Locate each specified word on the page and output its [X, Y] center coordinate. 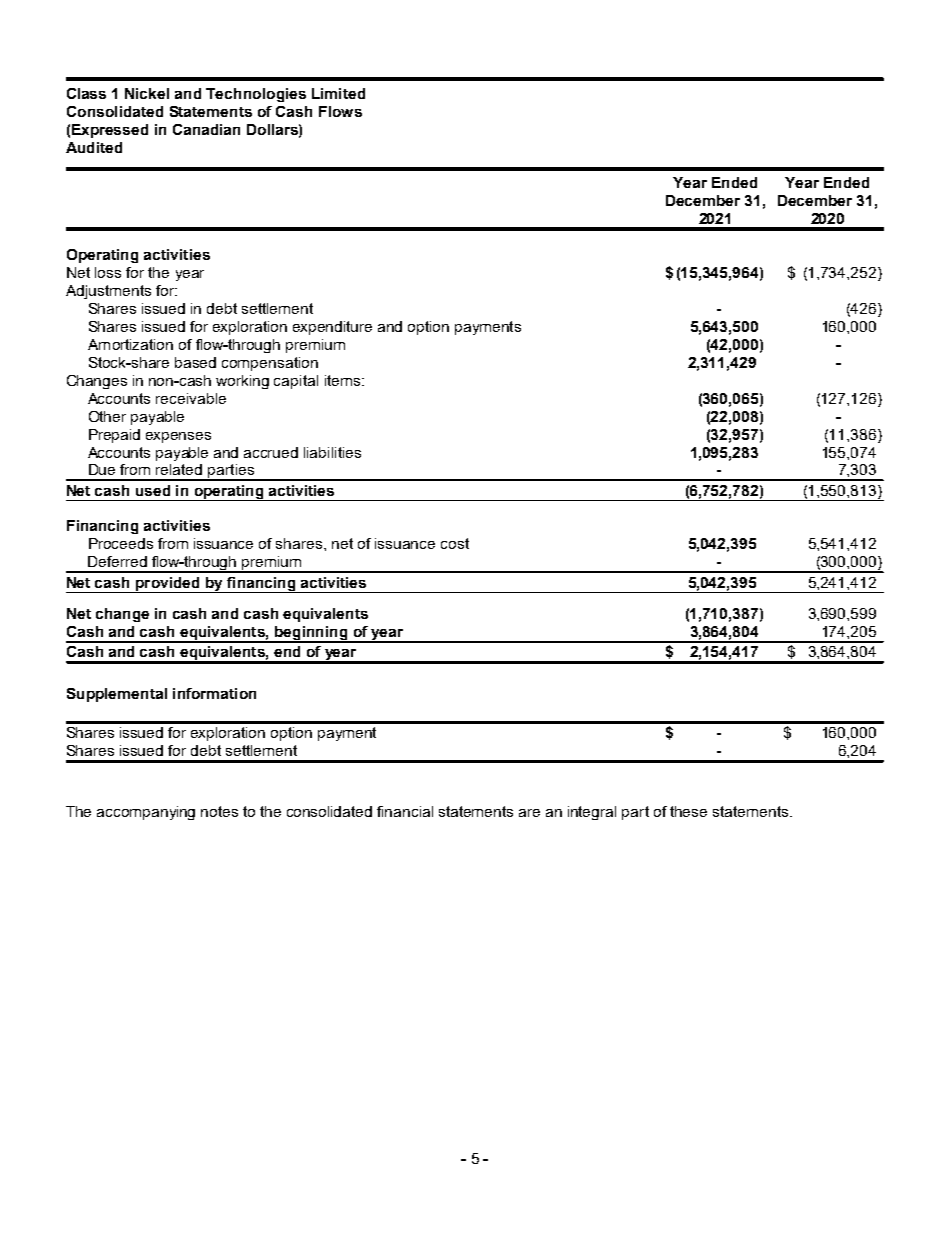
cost [455, 543]
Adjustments [108, 292]
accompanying [146, 813]
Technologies [256, 95]
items [342, 380]
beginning [311, 634]
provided [168, 585]
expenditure [332, 328]
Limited [338, 93]
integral [592, 813]
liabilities [332, 452]
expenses [178, 437]
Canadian [206, 129]
